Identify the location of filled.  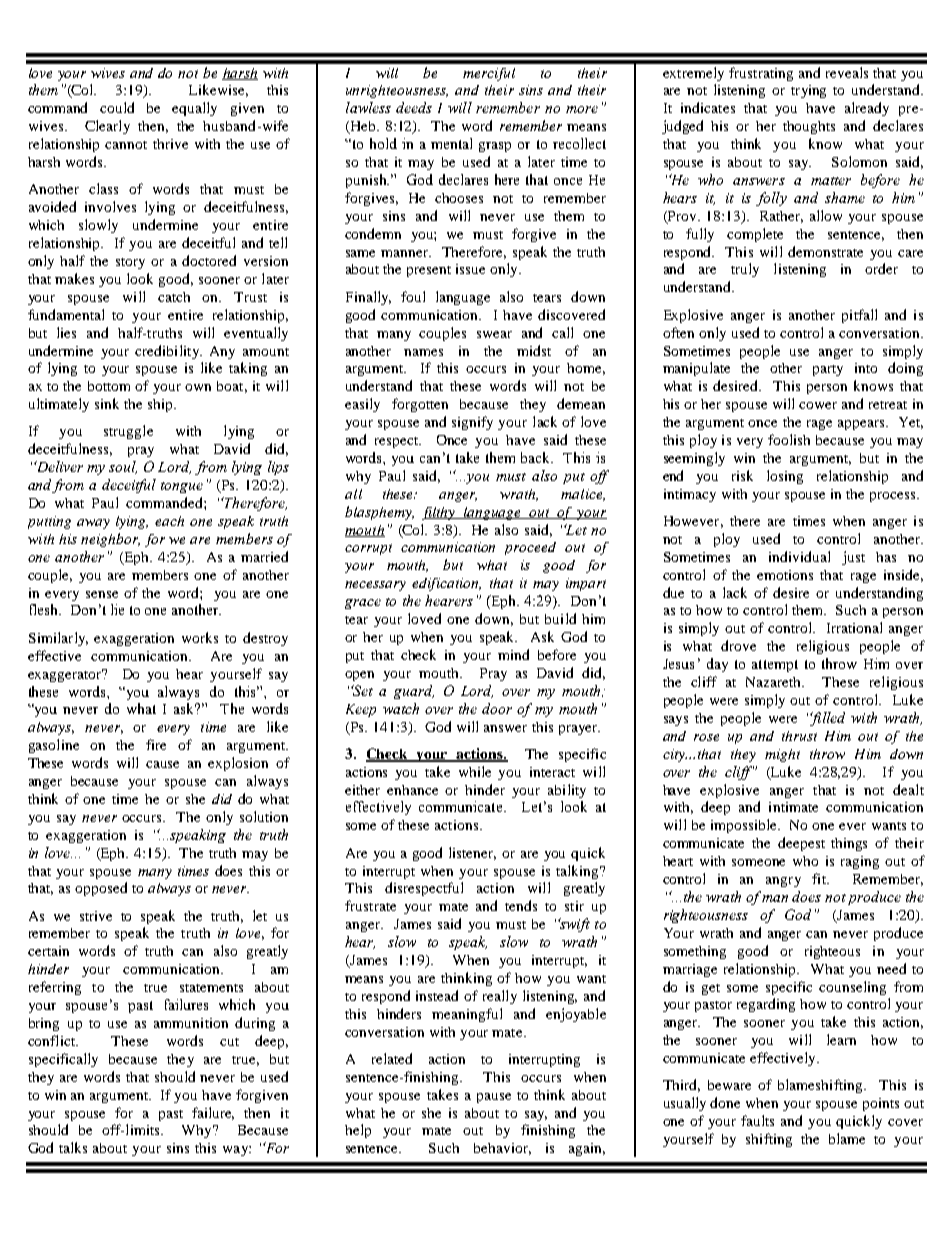
(827, 719).
